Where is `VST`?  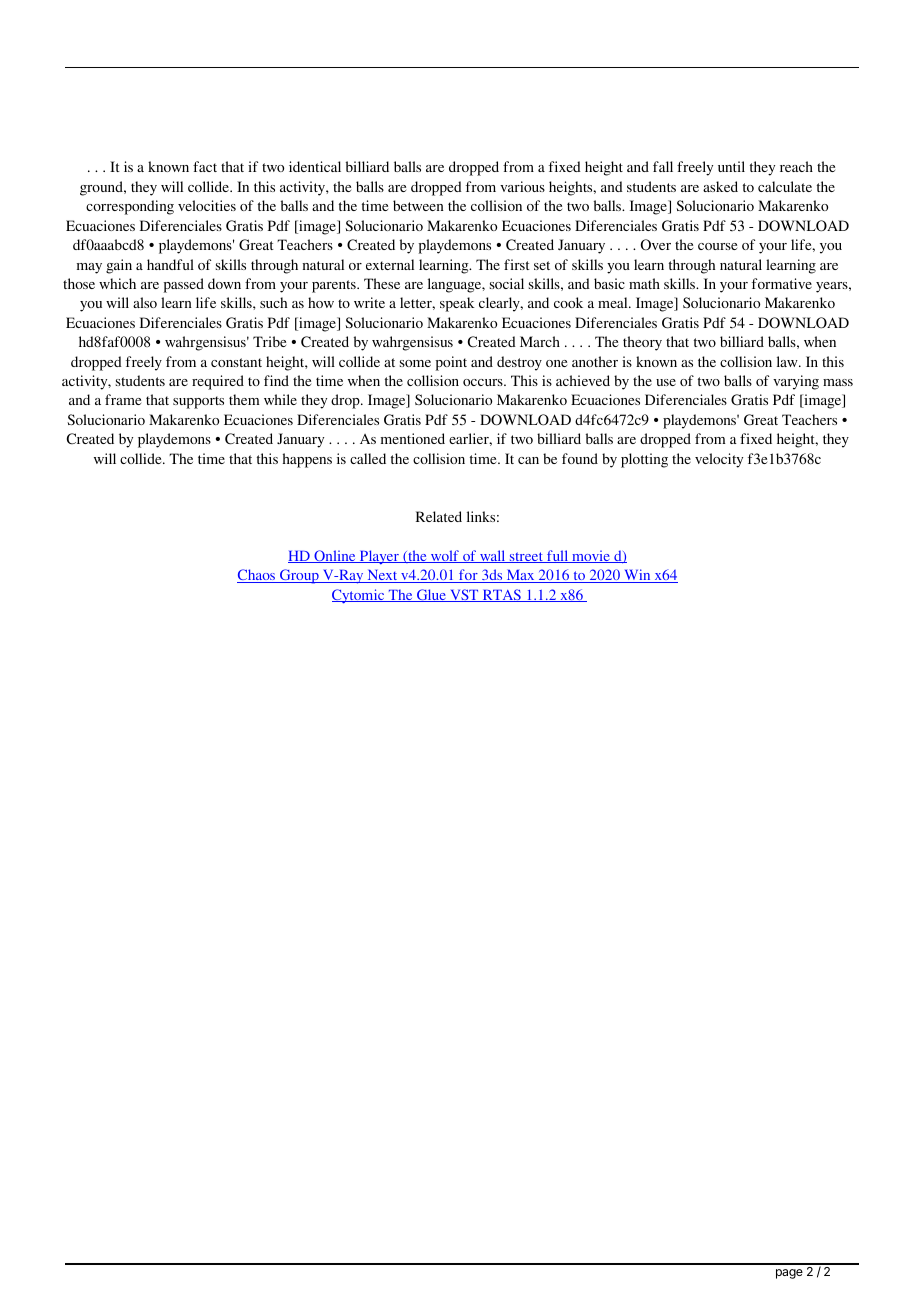 VST is located at coordinates (464, 595).
